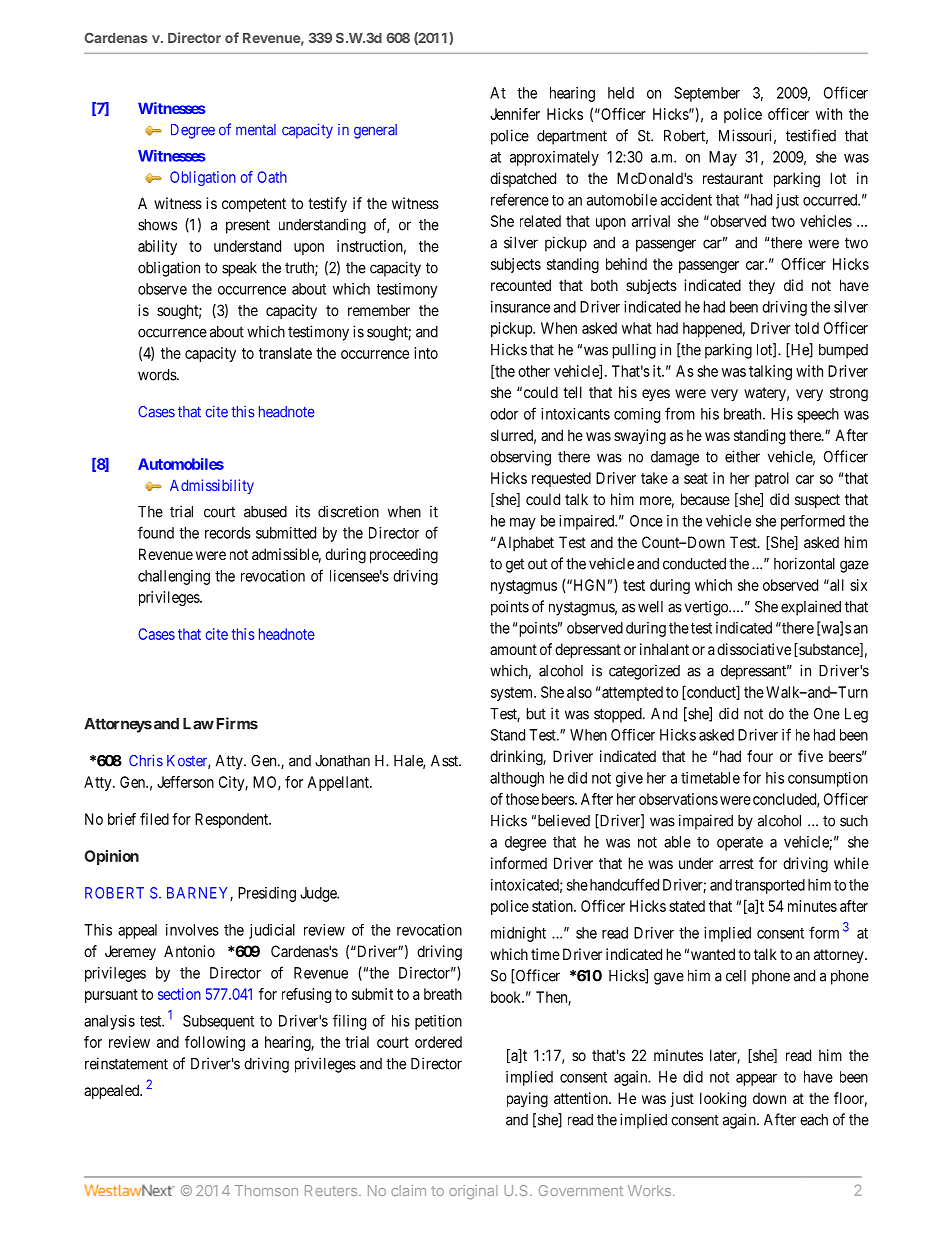  What do you see at coordinates (212, 486) in the screenshot?
I see `Admissibility` at bounding box center [212, 486].
